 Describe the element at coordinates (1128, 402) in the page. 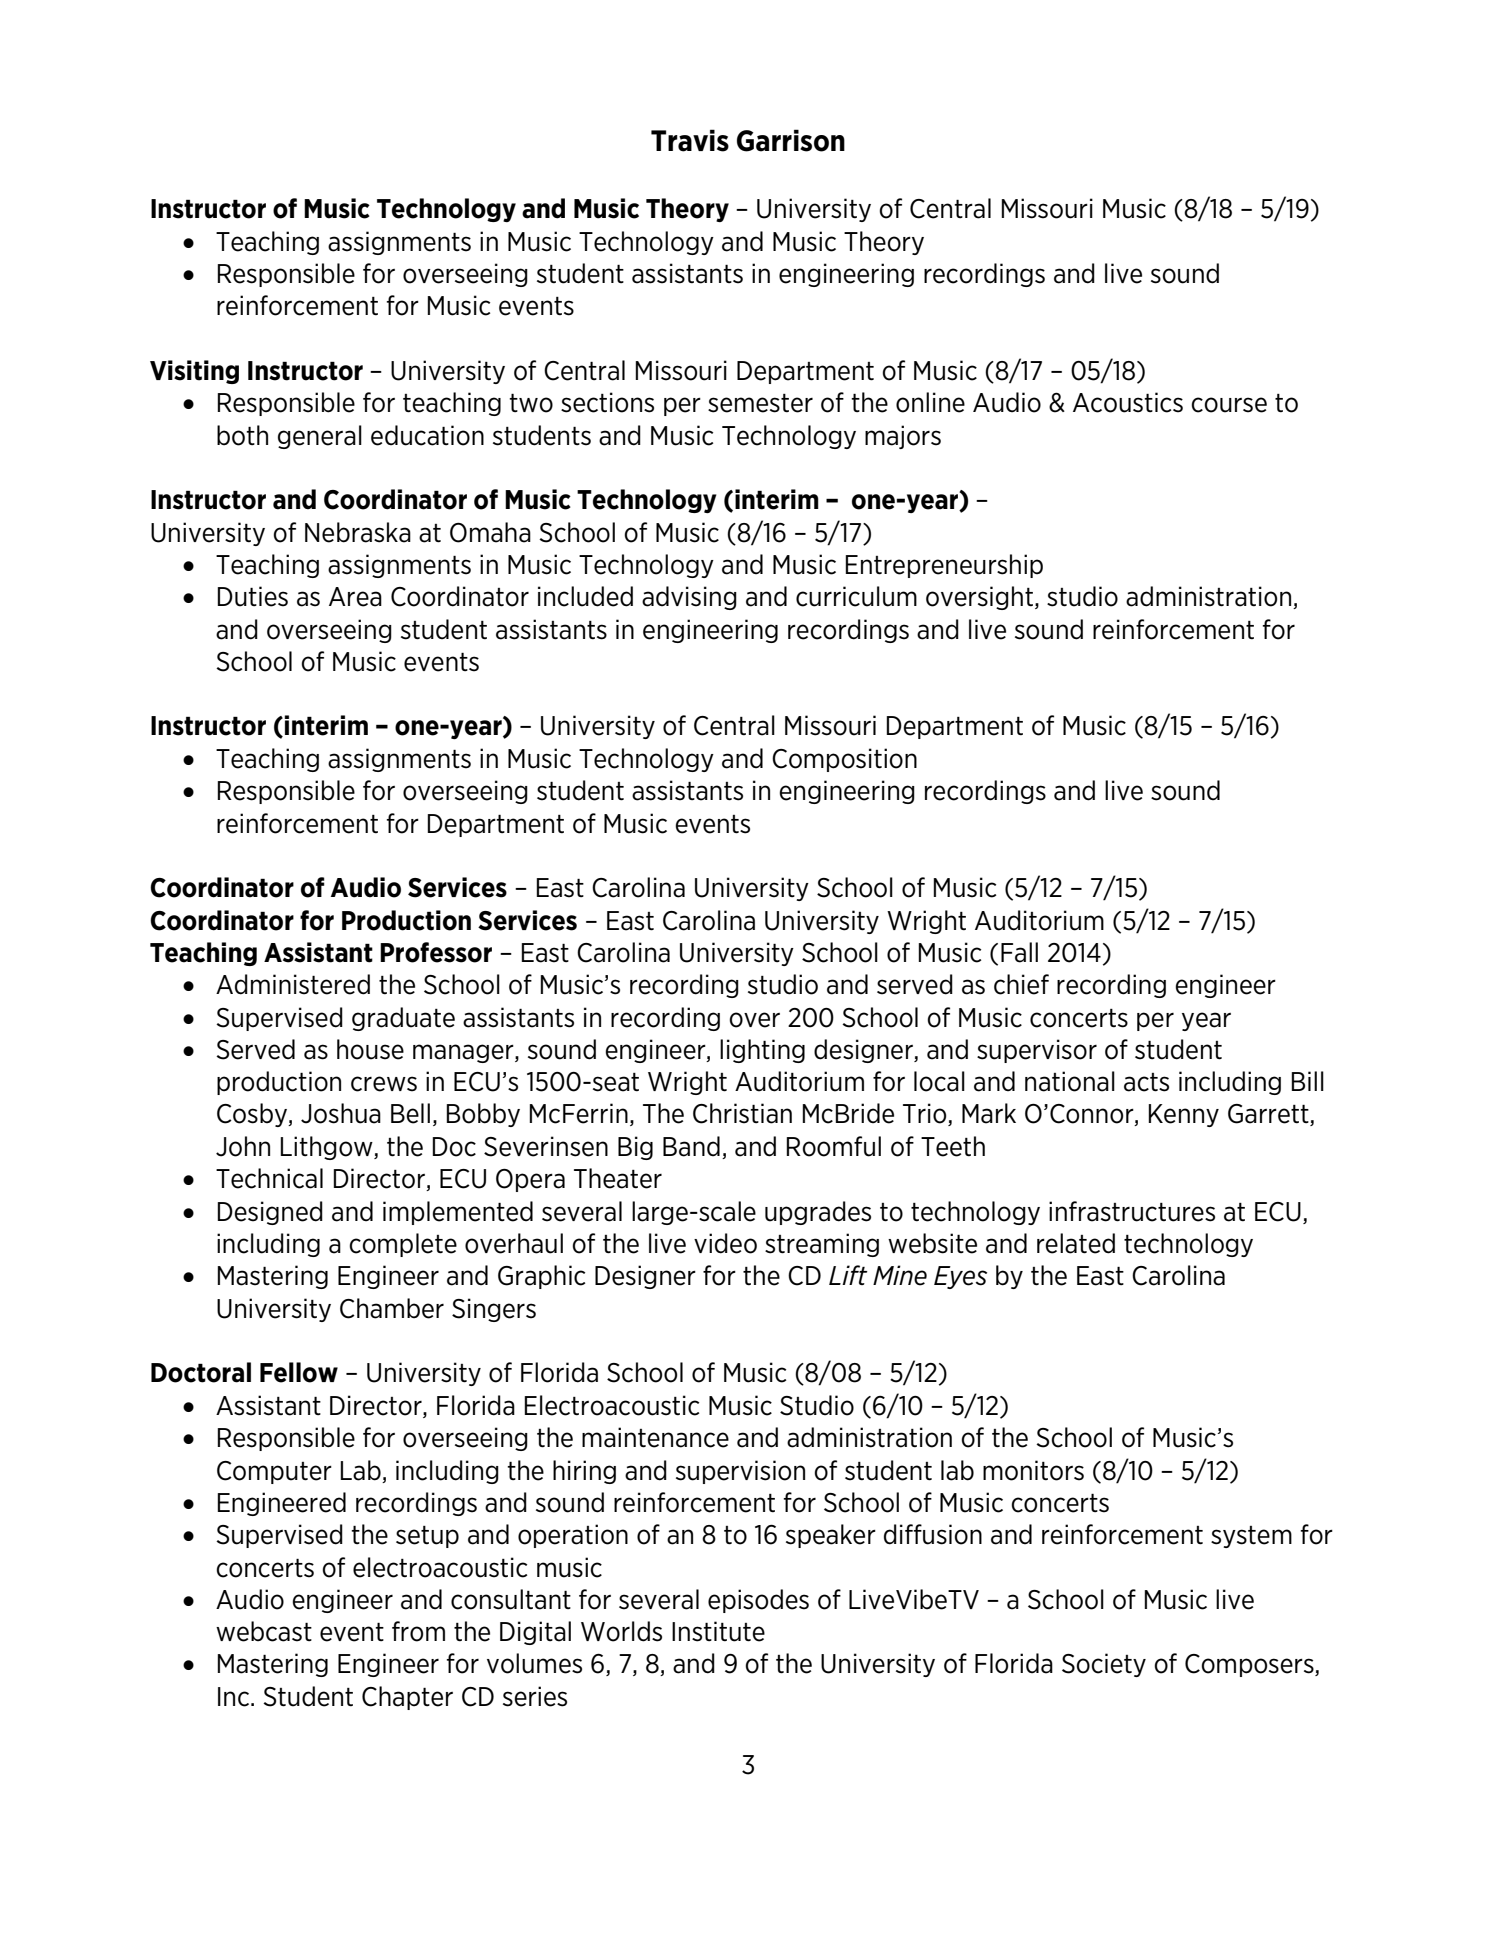

I see `Acoustics` at that location.
